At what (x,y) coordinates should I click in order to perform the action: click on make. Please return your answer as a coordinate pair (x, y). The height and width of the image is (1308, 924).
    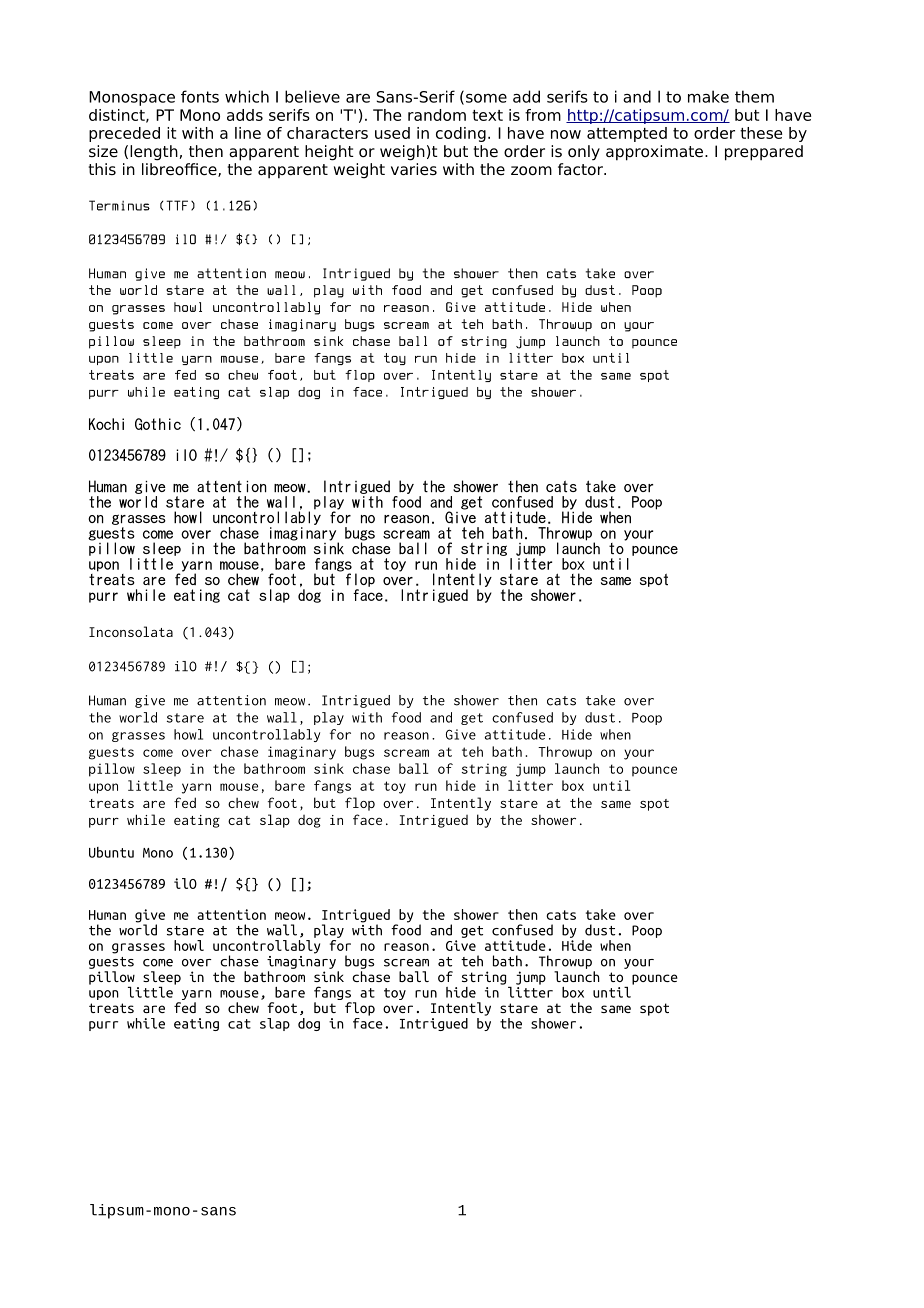
    Looking at the image, I should click on (708, 96).
